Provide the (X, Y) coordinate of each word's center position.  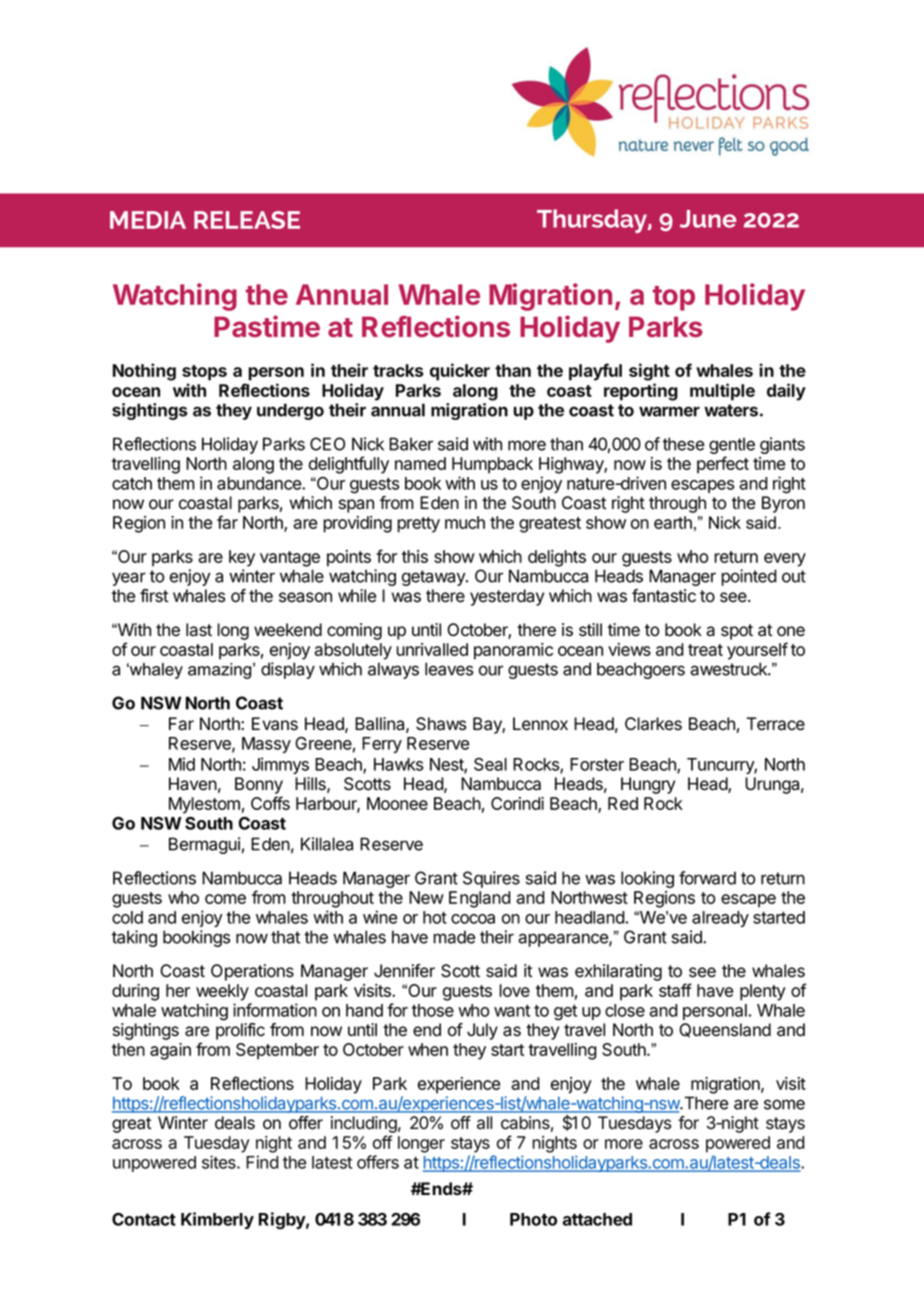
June (708, 219)
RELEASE (247, 220)
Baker (411, 444)
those (433, 1010)
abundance (260, 483)
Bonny (259, 785)
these (683, 444)
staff (675, 990)
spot (737, 632)
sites (220, 1162)
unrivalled (432, 649)
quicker (460, 372)
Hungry (648, 785)
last (199, 630)
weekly (222, 992)
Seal (490, 764)
